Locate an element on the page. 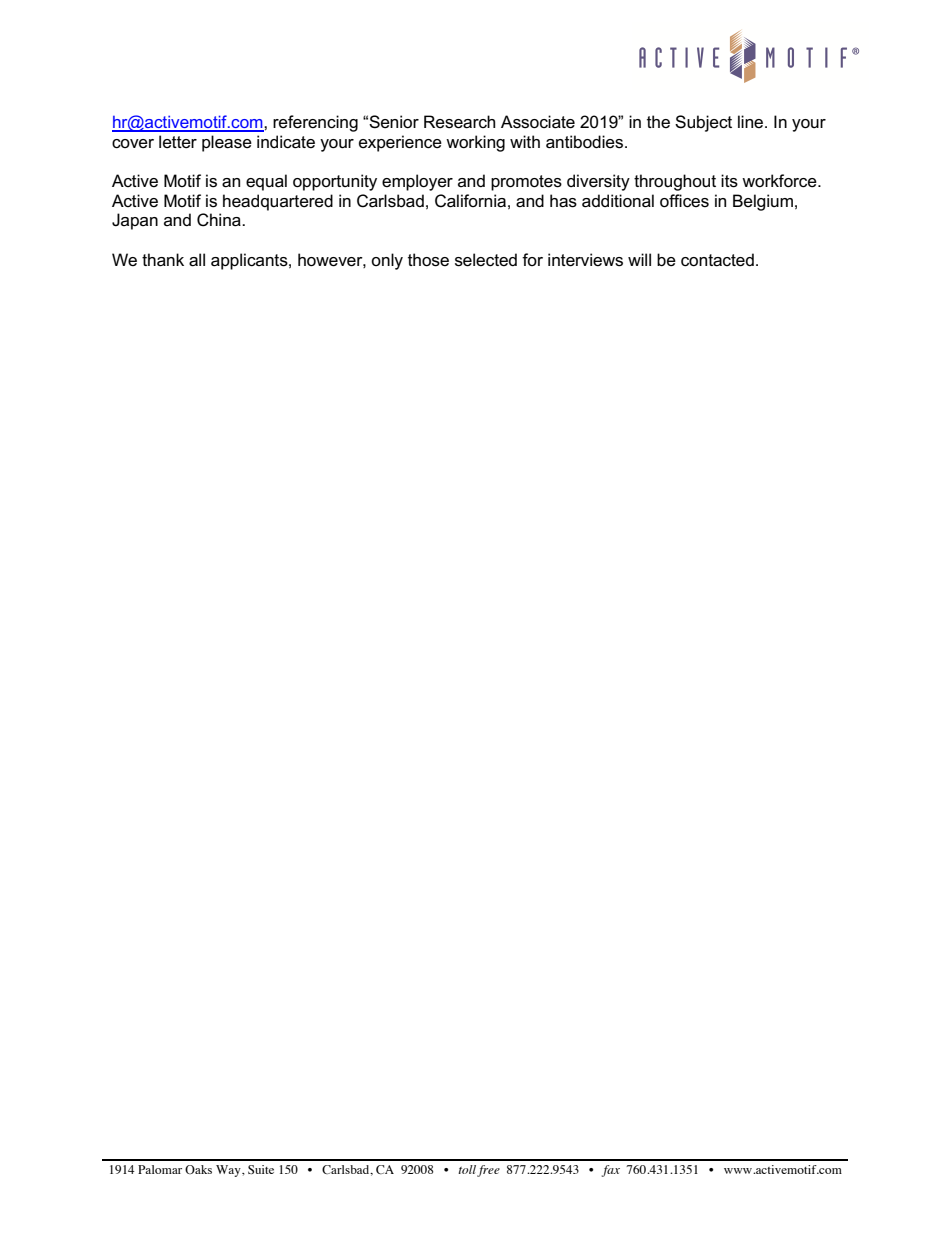 The image size is (952, 1233). please is located at coordinates (227, 143).
